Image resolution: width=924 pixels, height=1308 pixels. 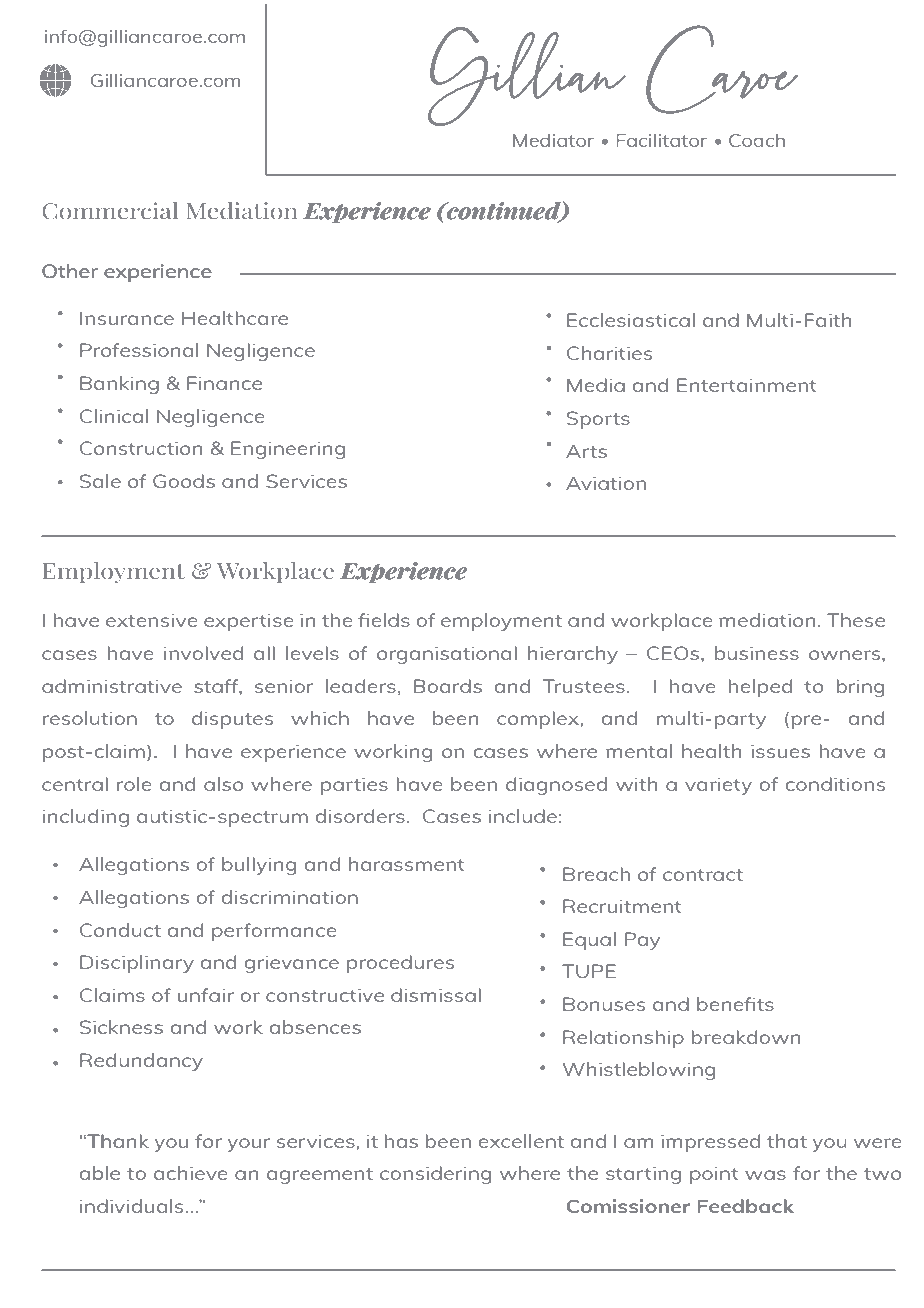 I want to click on These, so click(x=856, y=620).
